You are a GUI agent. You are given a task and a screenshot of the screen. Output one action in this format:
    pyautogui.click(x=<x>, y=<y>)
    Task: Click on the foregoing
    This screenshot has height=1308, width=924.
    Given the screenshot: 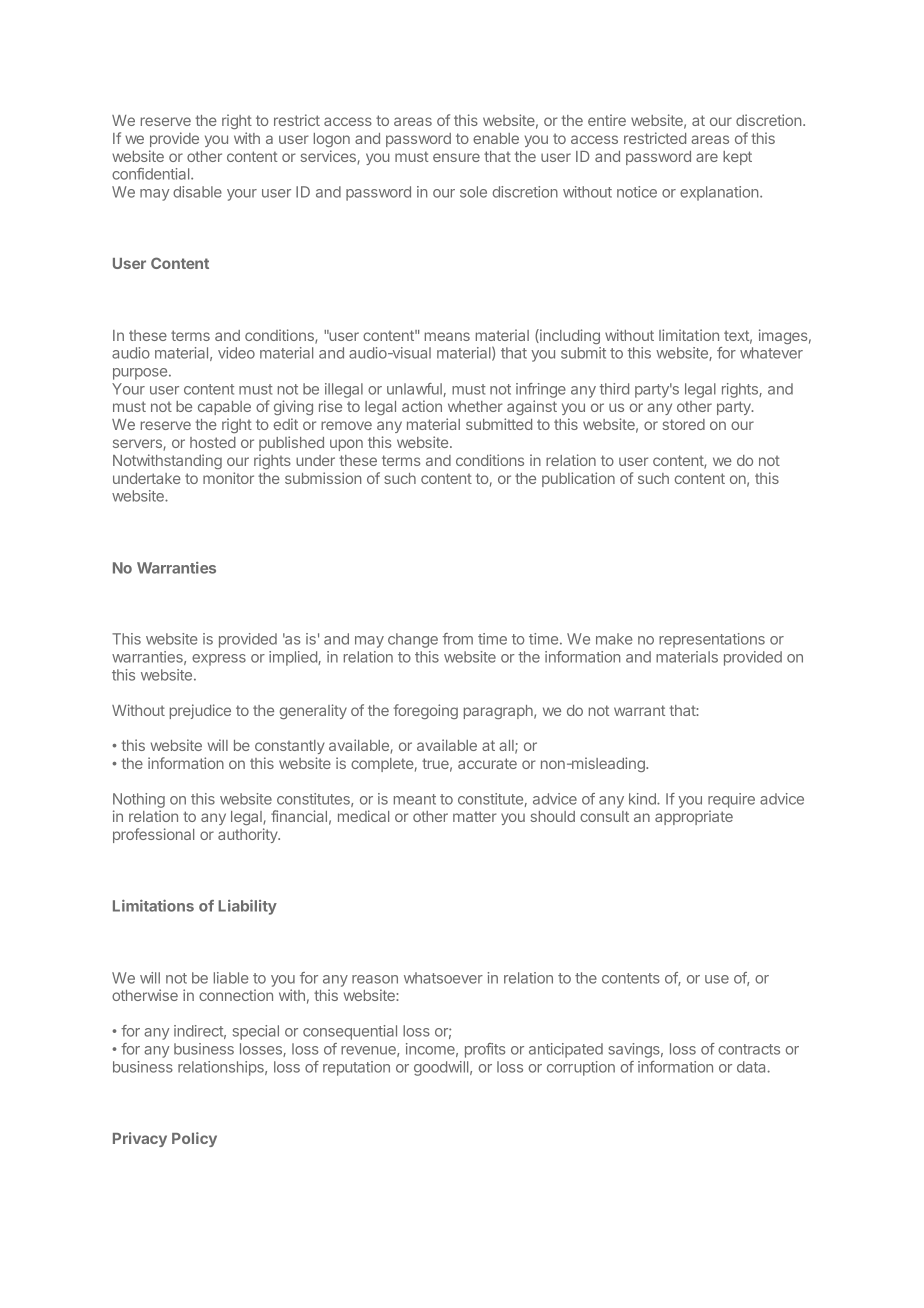 What is the action you would take?
    pyautogui.click(x=425, y=711)
